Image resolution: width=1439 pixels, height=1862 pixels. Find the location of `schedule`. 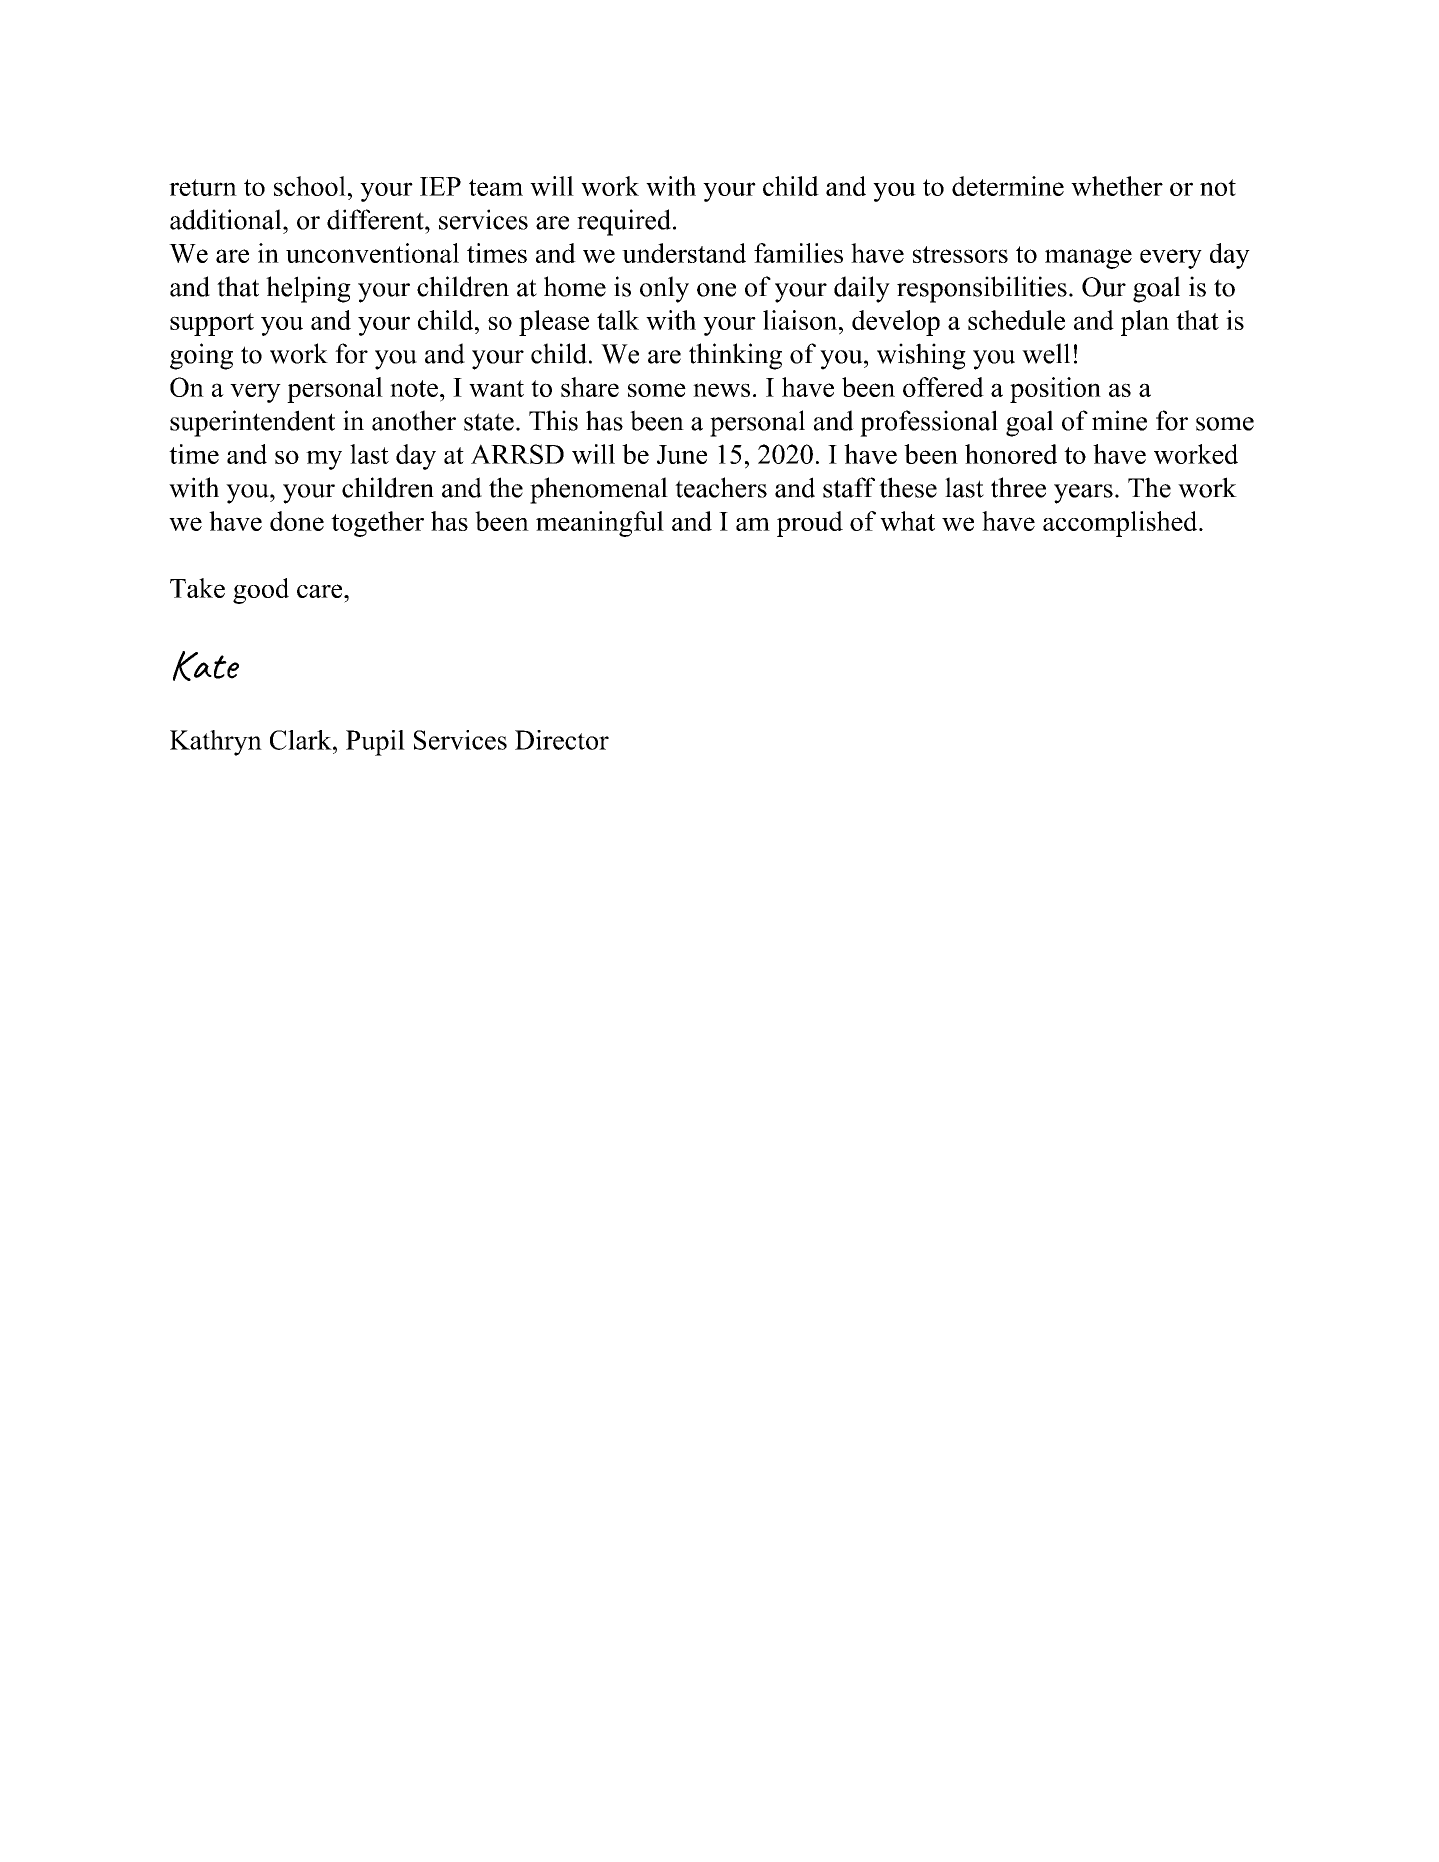

schedule is located at coordinates (1016, 320).
